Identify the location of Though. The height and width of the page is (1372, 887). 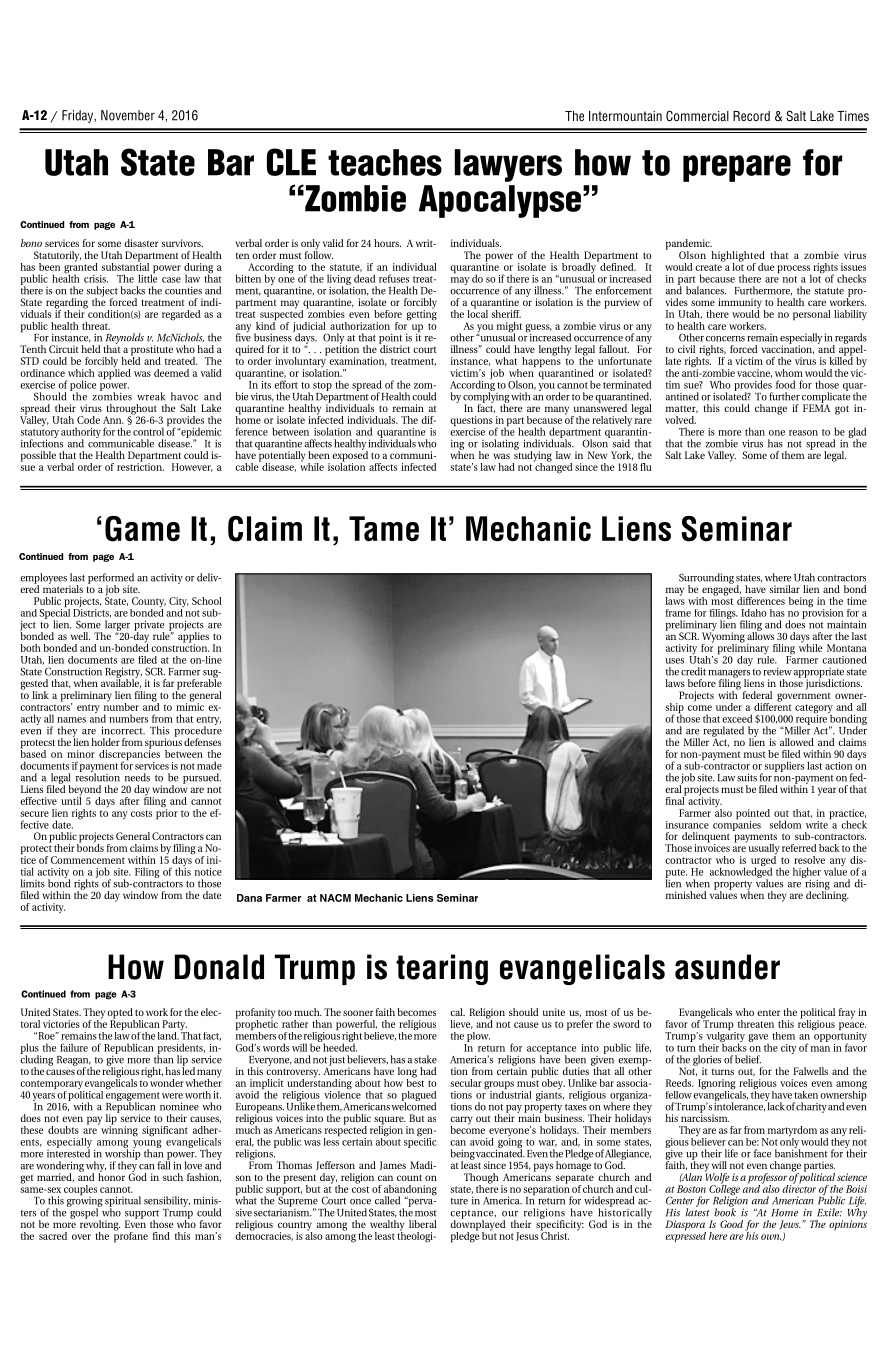
(481, 1179).
